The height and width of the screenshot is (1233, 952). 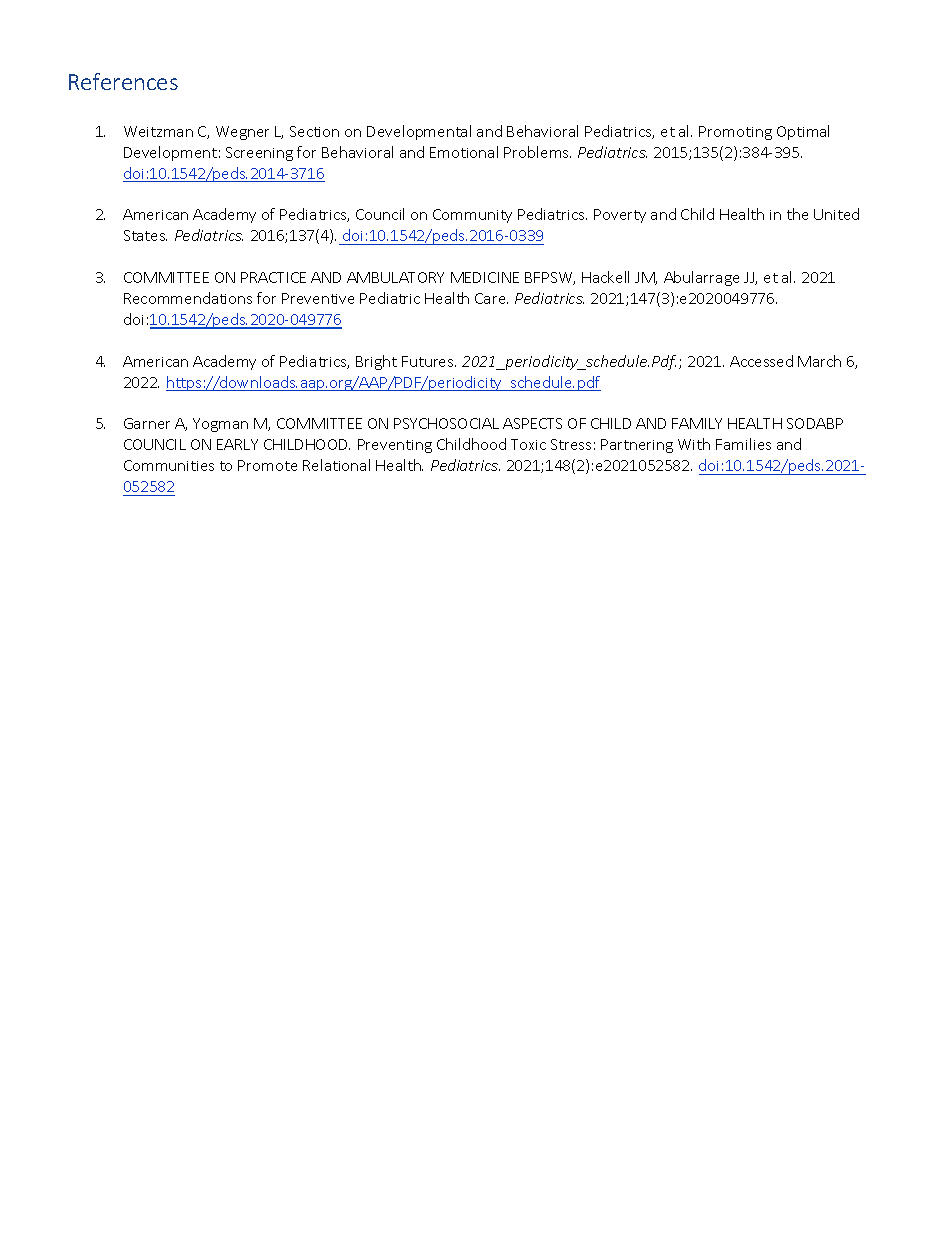 I want to click on Optimal, so click(x=803, y=132).
